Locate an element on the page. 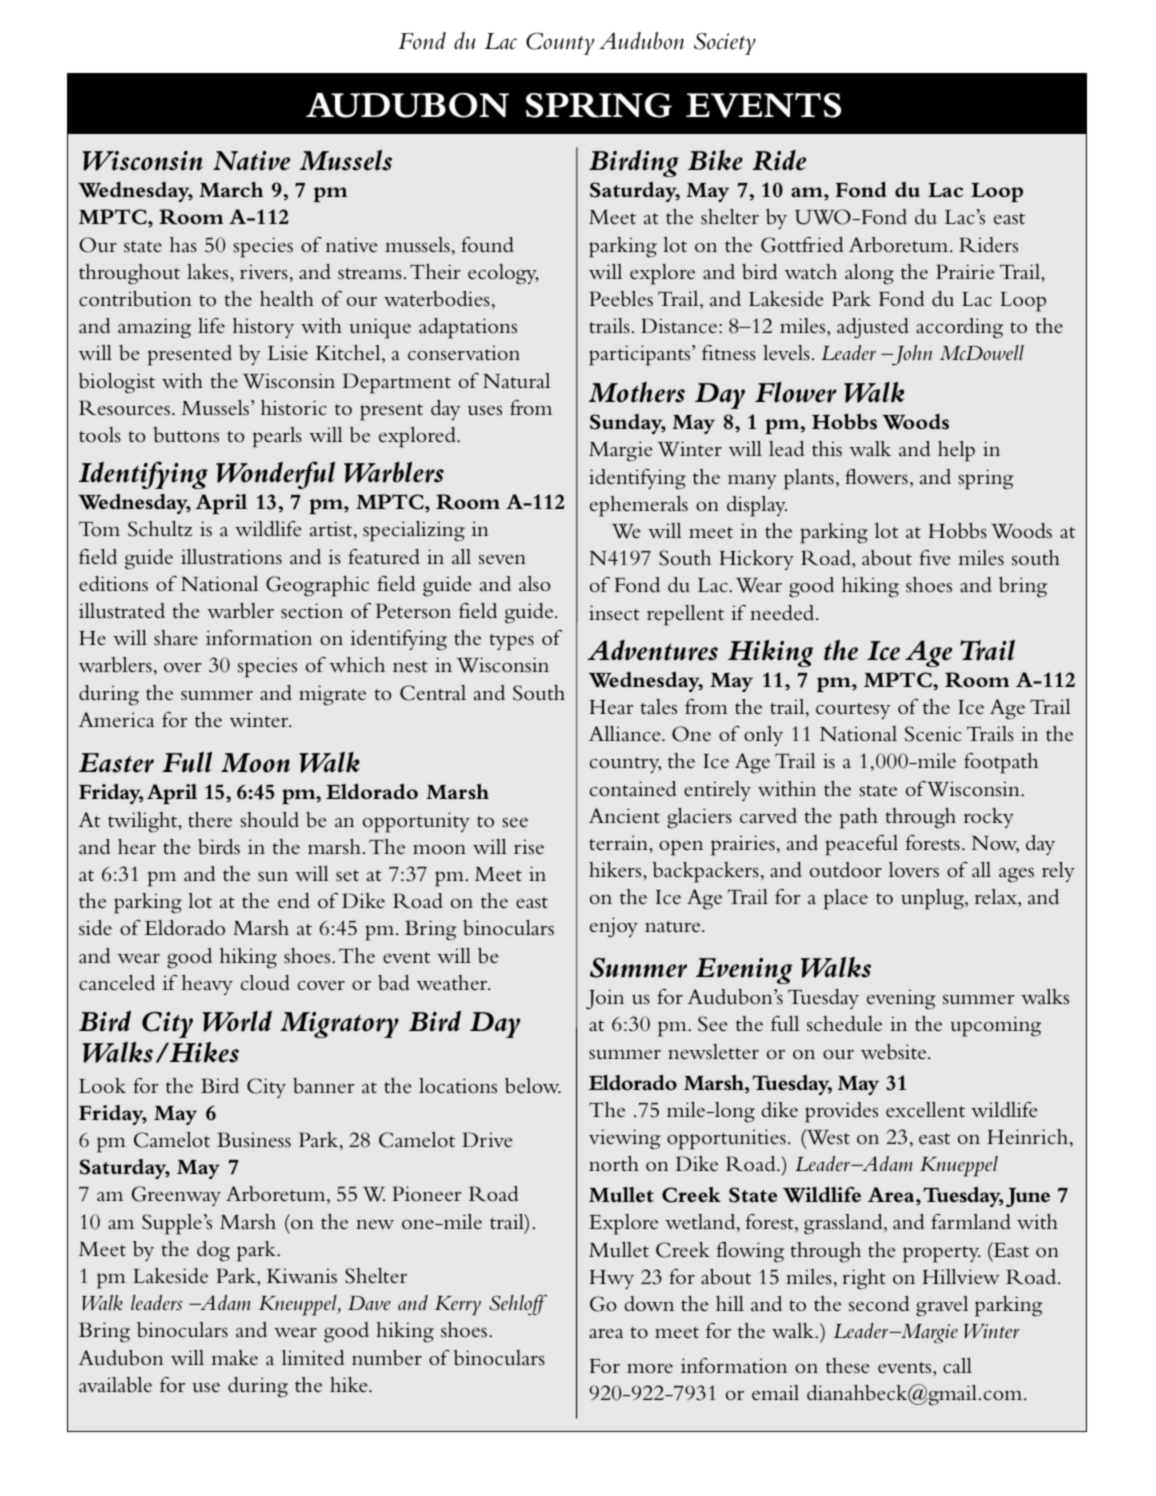 Image resolution: width=1156 pixels, height=1496 pixels. Scenic is located at coordinates (933, 734).
